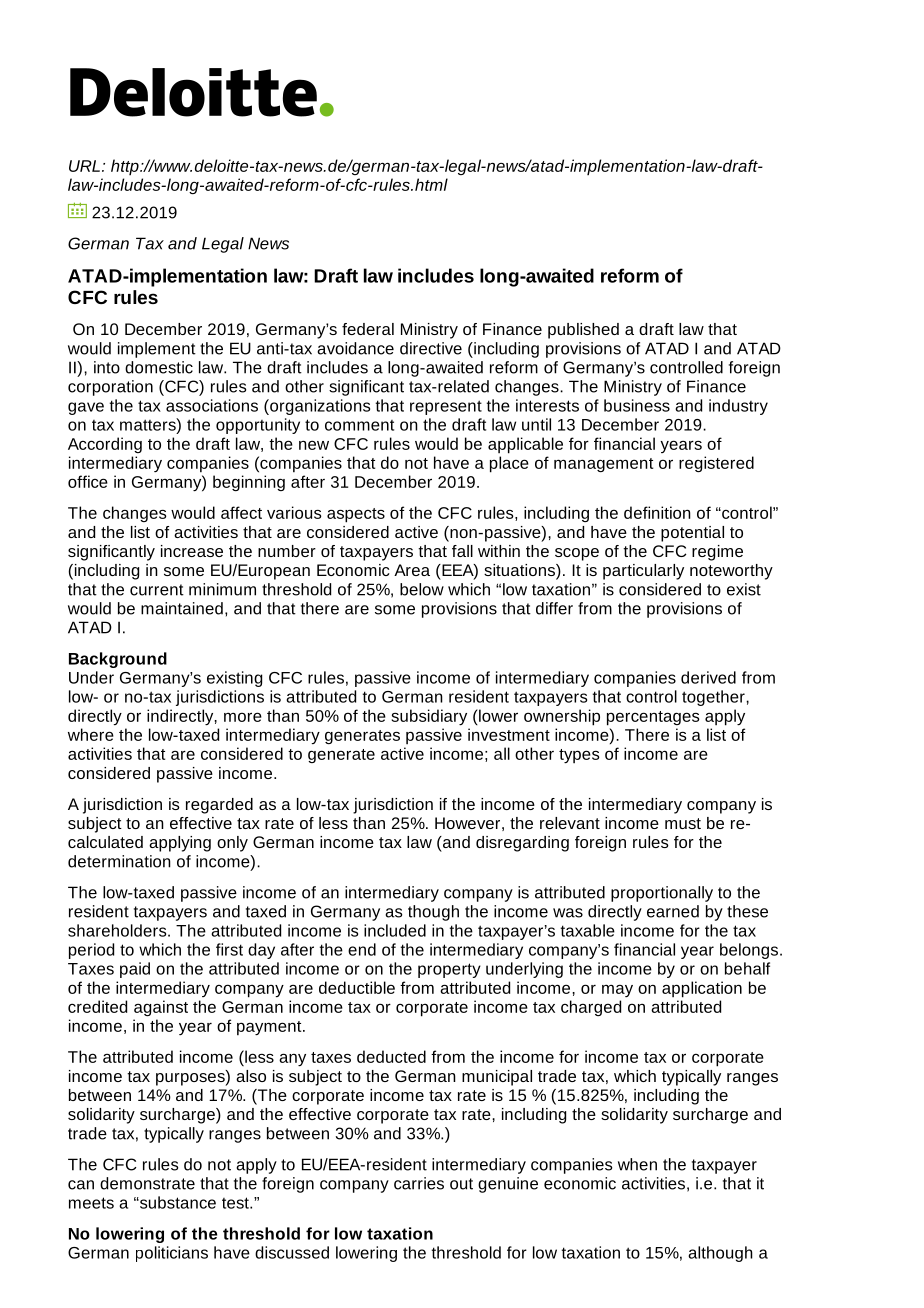 This screenshot has width=924, height=1308. Describe the element at coordinates (583, 331) in the screenshot. I see `published` at that location.
